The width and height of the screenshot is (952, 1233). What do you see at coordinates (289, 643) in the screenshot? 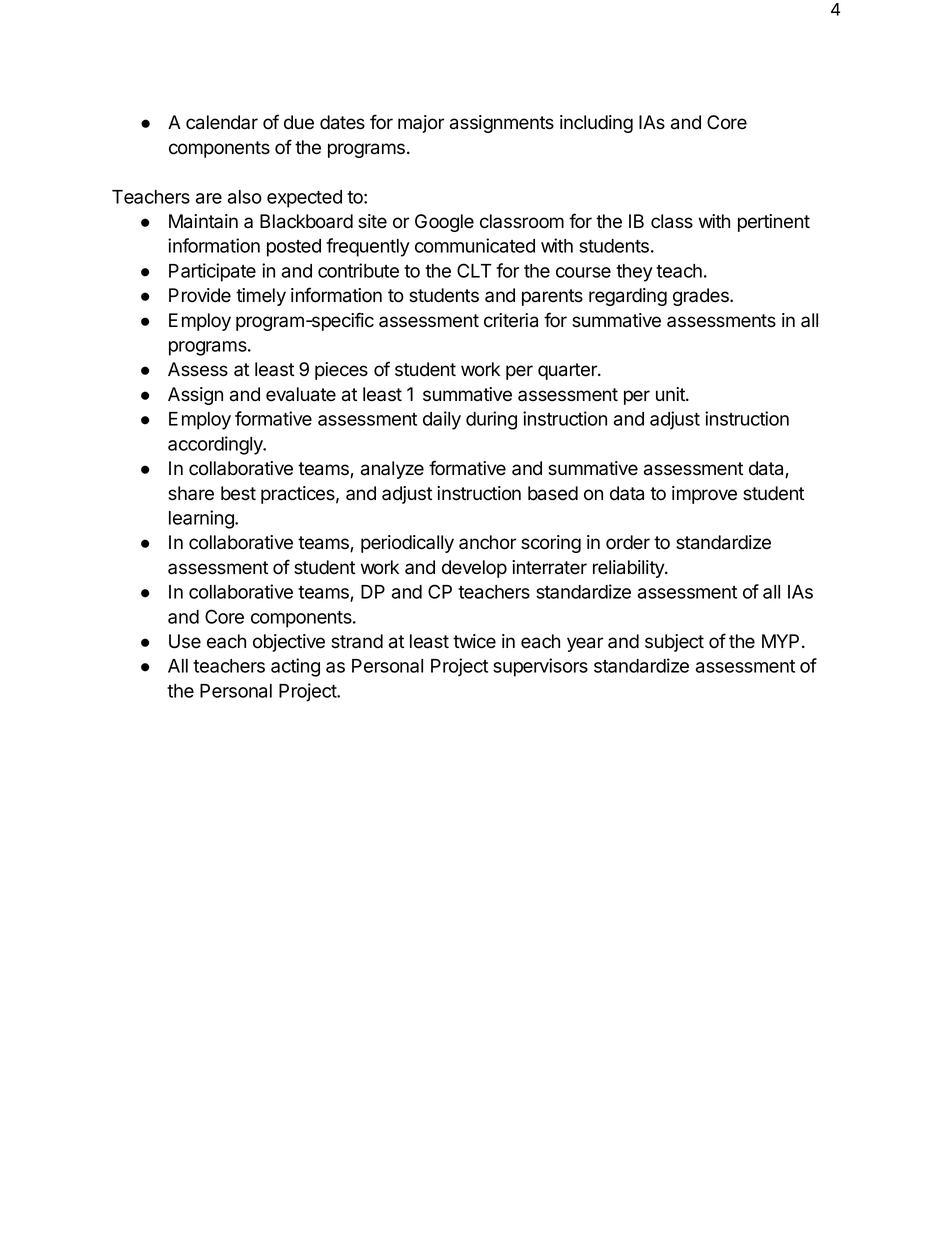
I see `objective` at bounding box center [289, 643].
